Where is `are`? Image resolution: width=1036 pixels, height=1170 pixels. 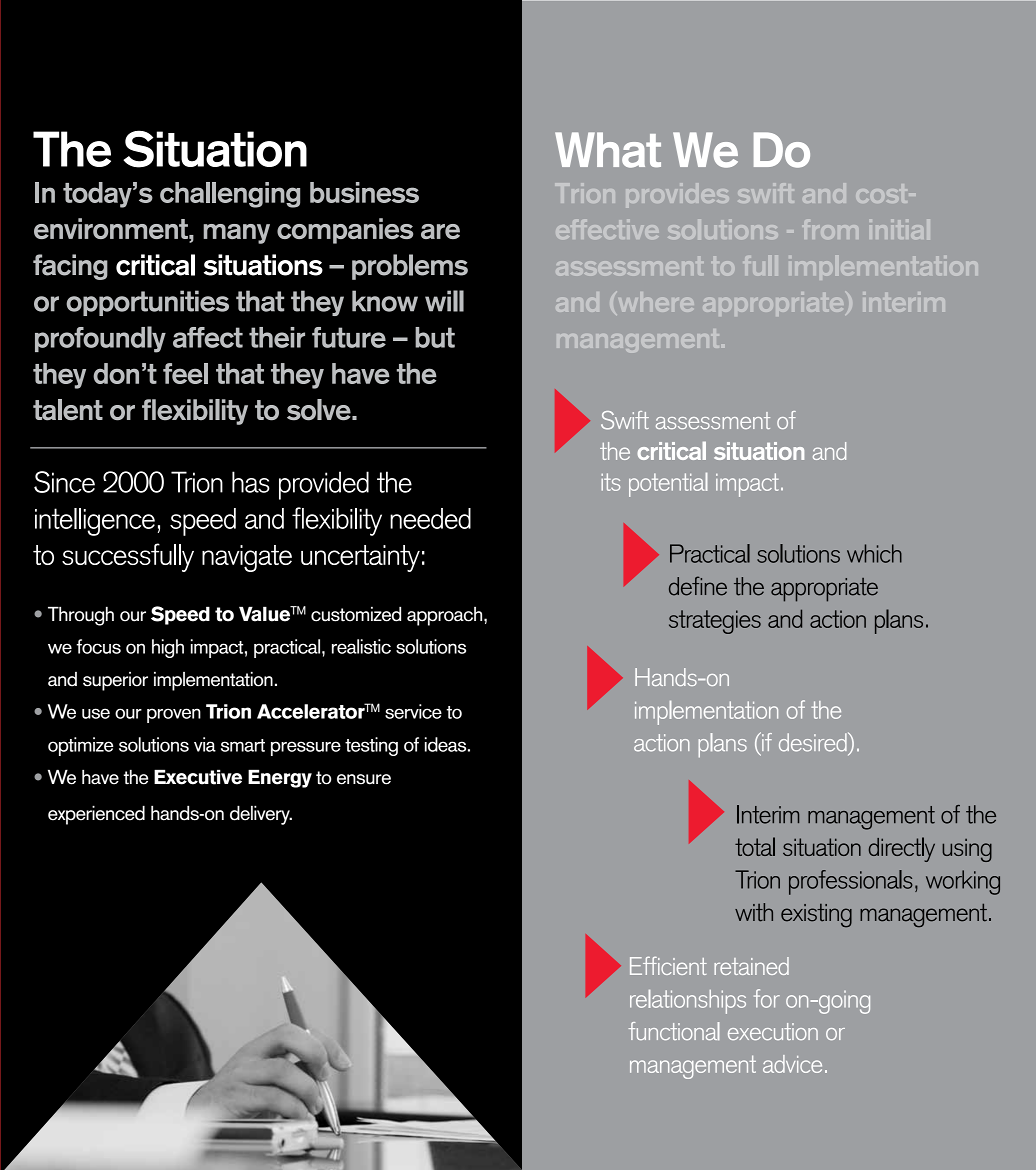 are is located at coordinates (440, 231).
